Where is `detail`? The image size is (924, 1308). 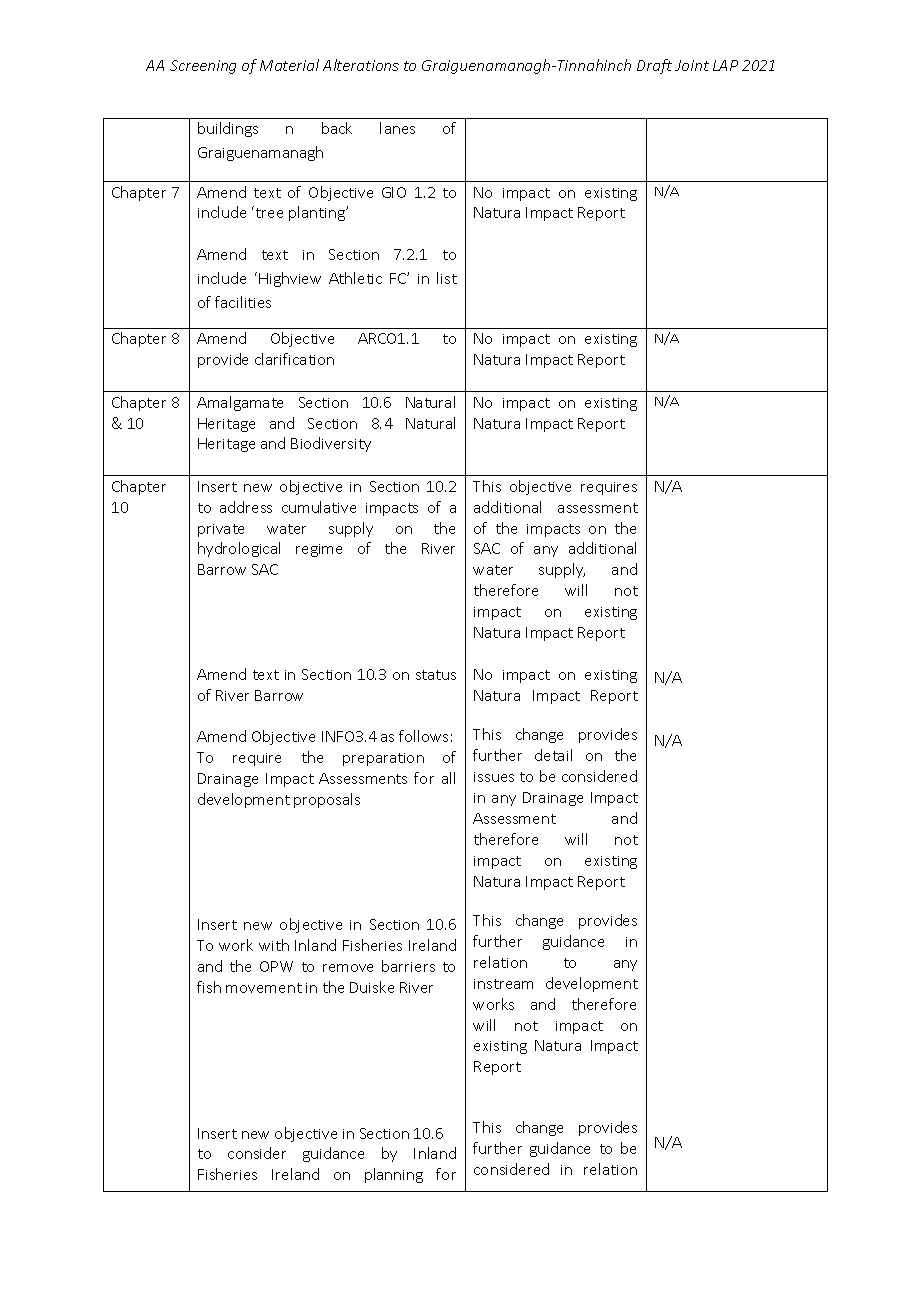 detail is located at coordinates (553, 755).
